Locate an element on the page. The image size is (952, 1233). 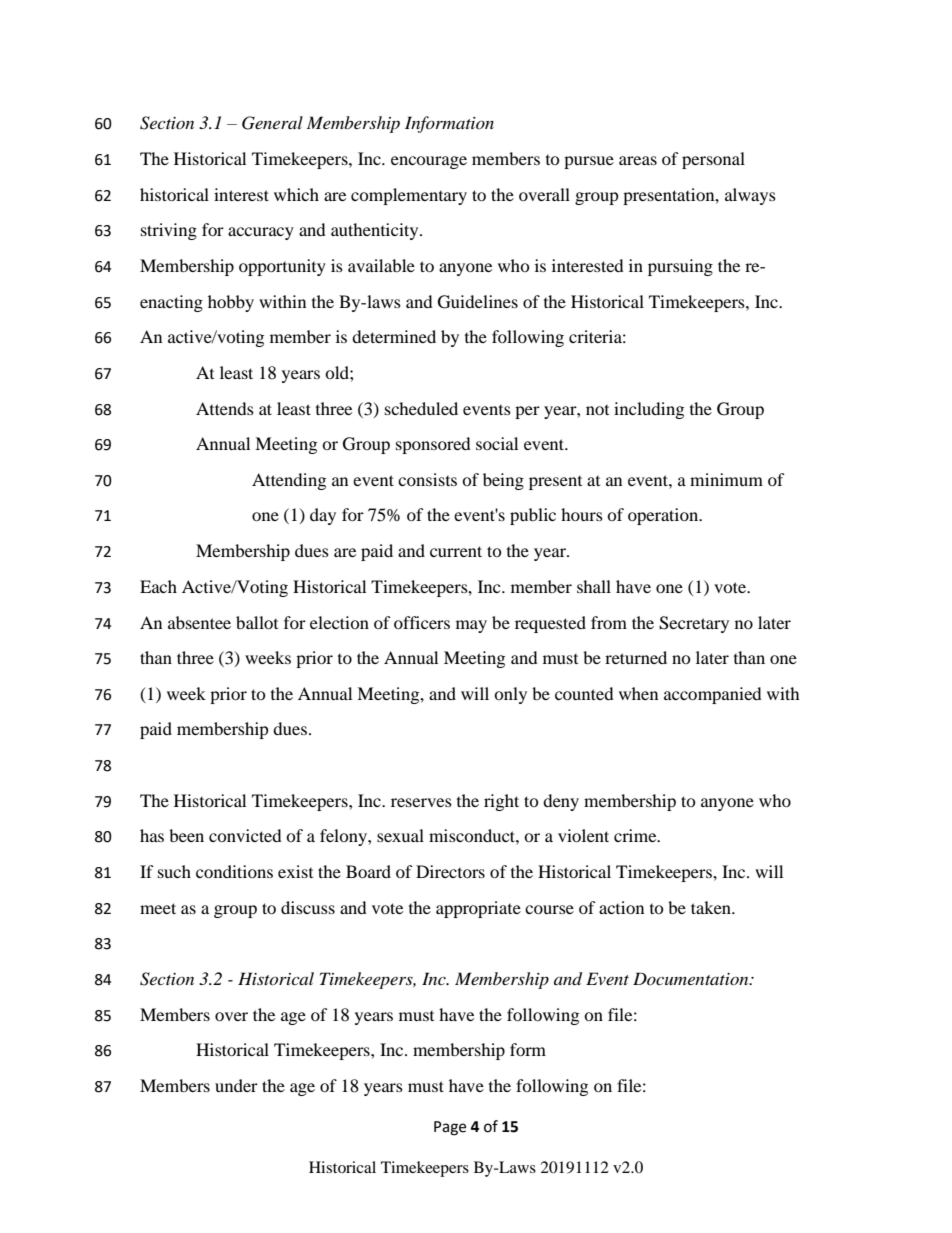
crime is located at coordinates (636, 835).
